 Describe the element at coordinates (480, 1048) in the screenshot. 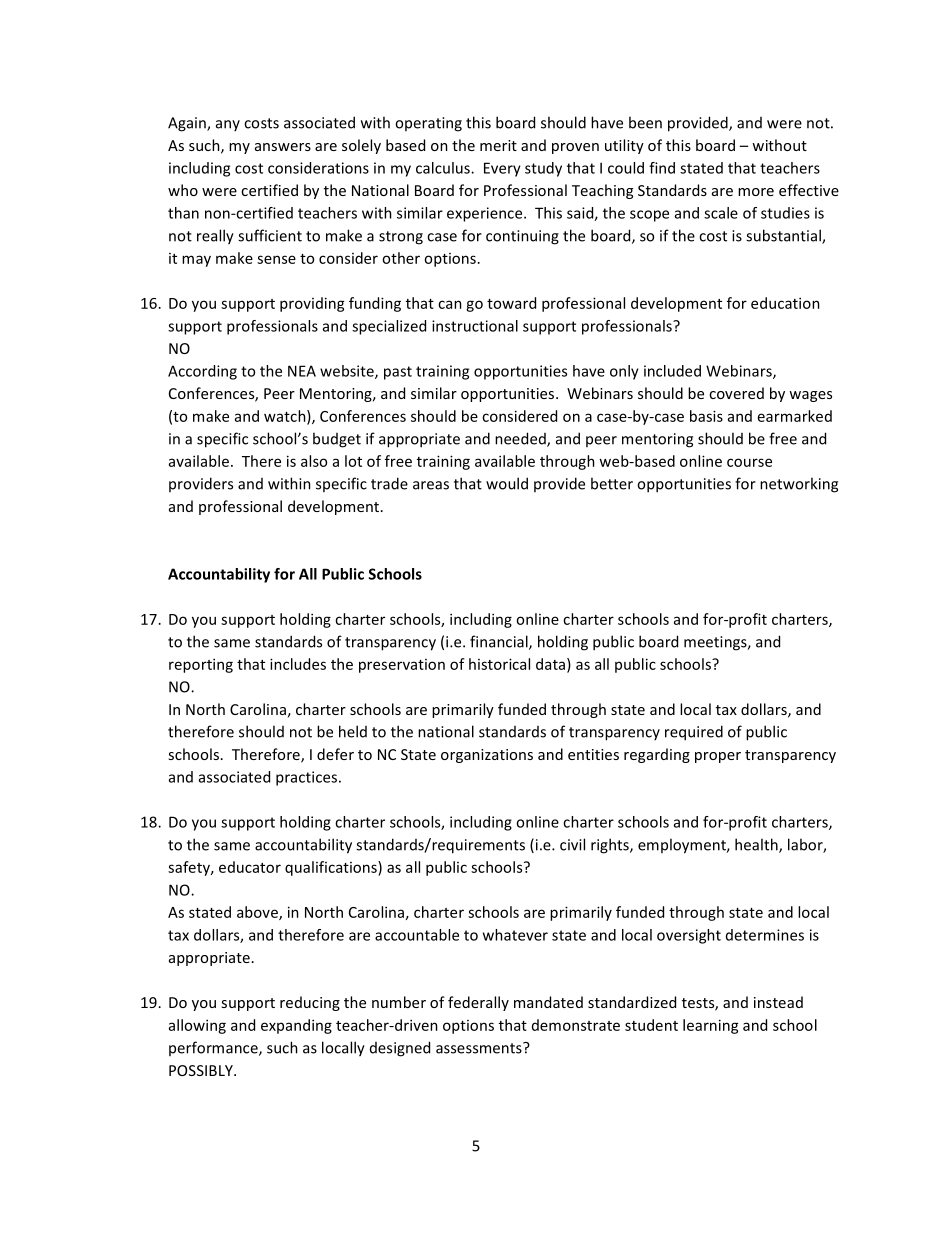

I see `assessments` at that location.
